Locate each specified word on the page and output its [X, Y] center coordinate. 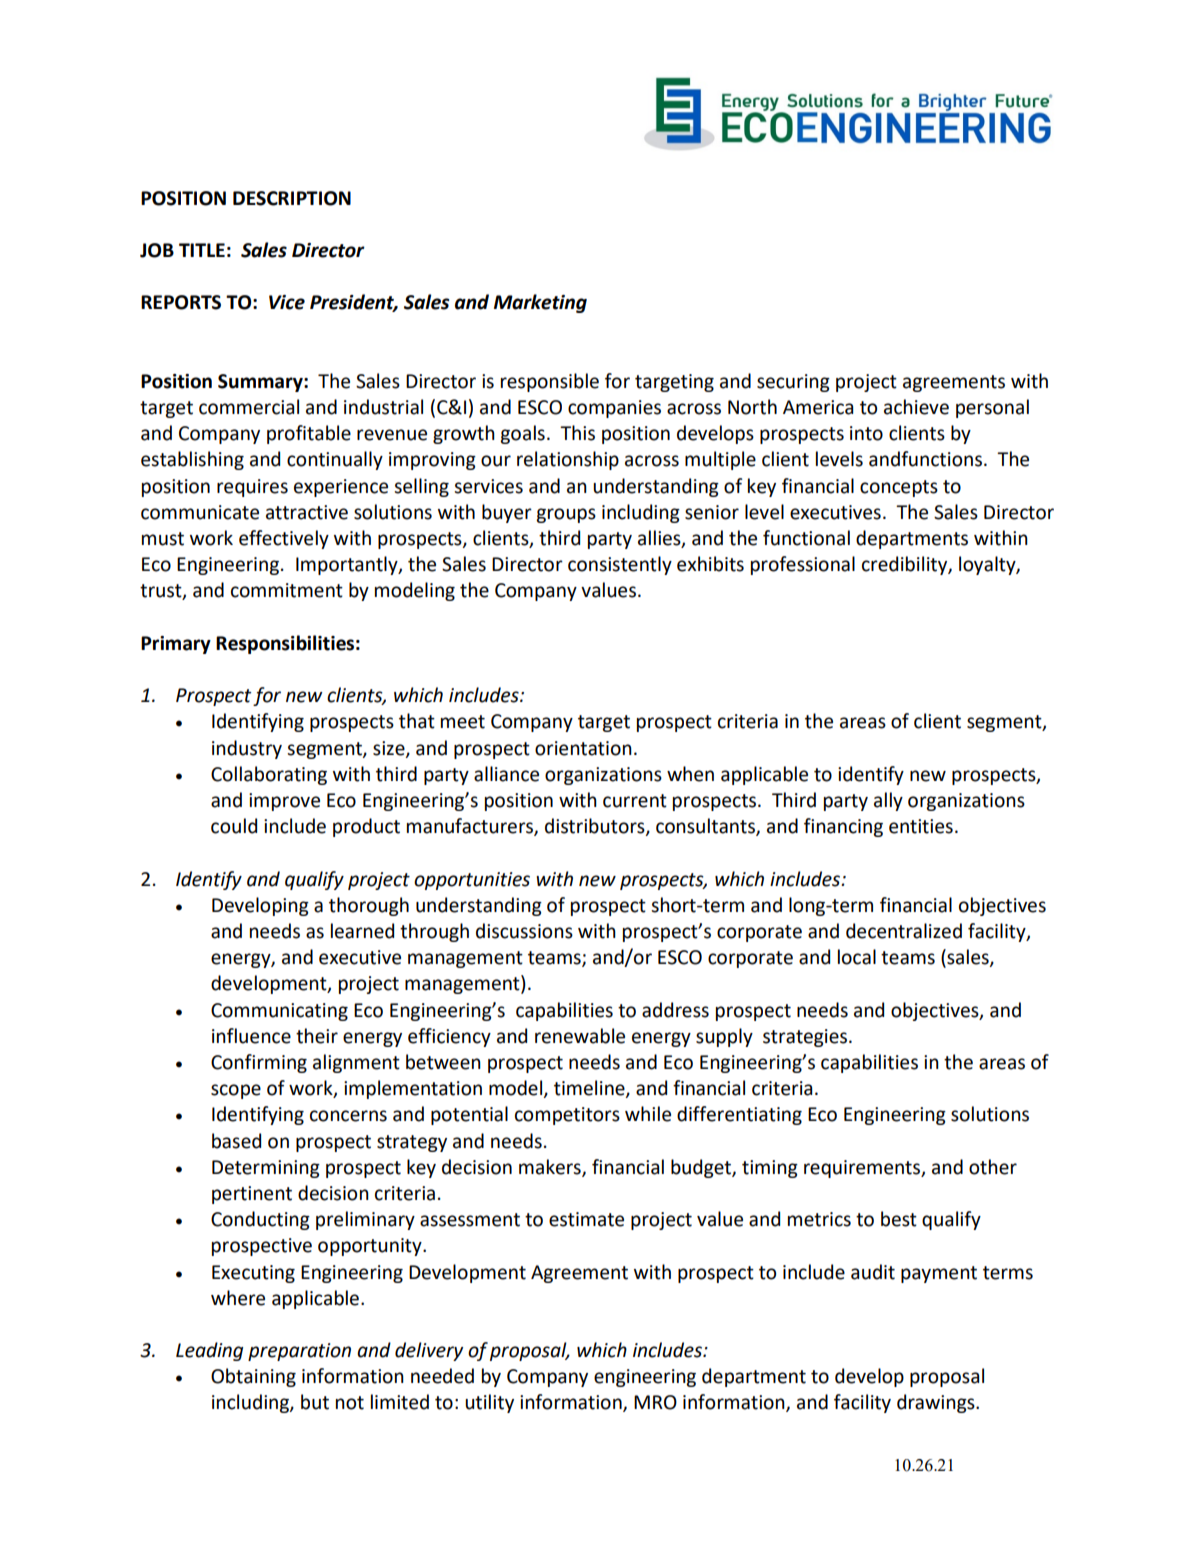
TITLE [202, 250]
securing [793, 383]
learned [362, 931]
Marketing [540, 303]
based [236, 1141]
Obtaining [253, 1377]
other [993, 1167]
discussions [524, 931]
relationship [568, 460]
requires [252, 488]
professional [803, 565]
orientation [583, 748]
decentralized [904, 931]
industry [247, 749]
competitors [567, 1116]
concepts [899, 488]
